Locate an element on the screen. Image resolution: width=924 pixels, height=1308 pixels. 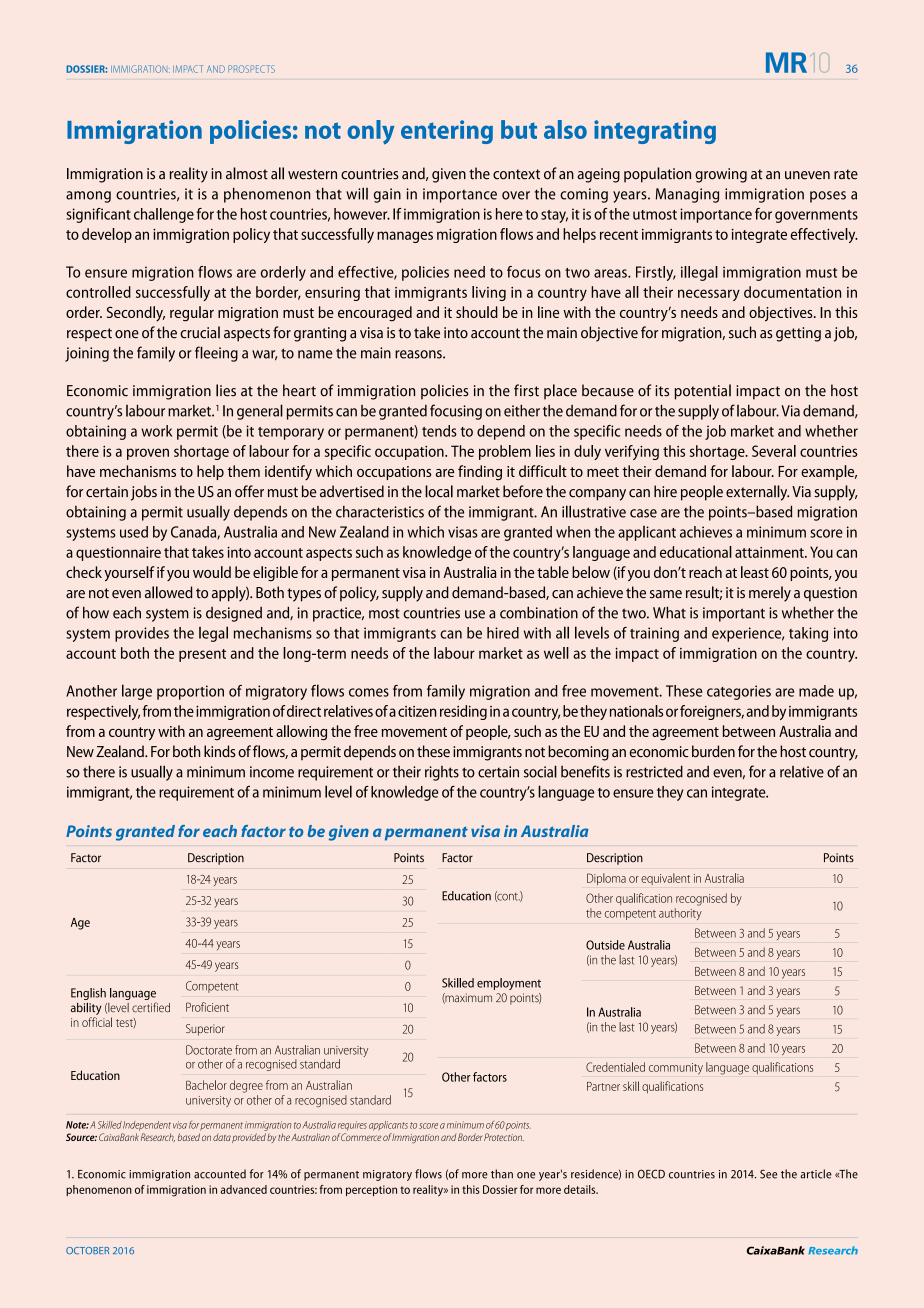
advanced is located at coordinates (244, 1189).
